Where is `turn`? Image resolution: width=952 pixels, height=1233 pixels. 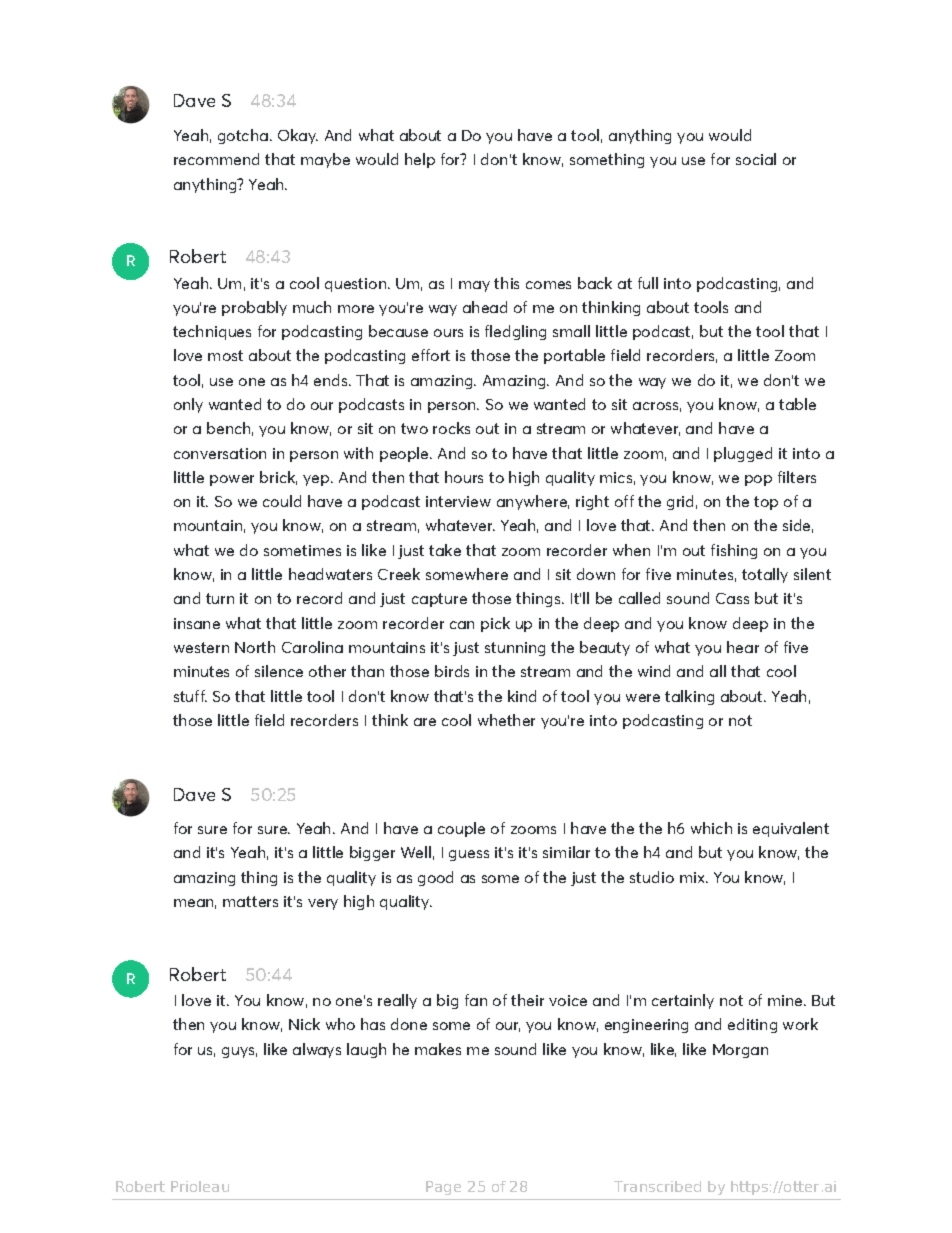 turn is located at coordinates (220, 598).
